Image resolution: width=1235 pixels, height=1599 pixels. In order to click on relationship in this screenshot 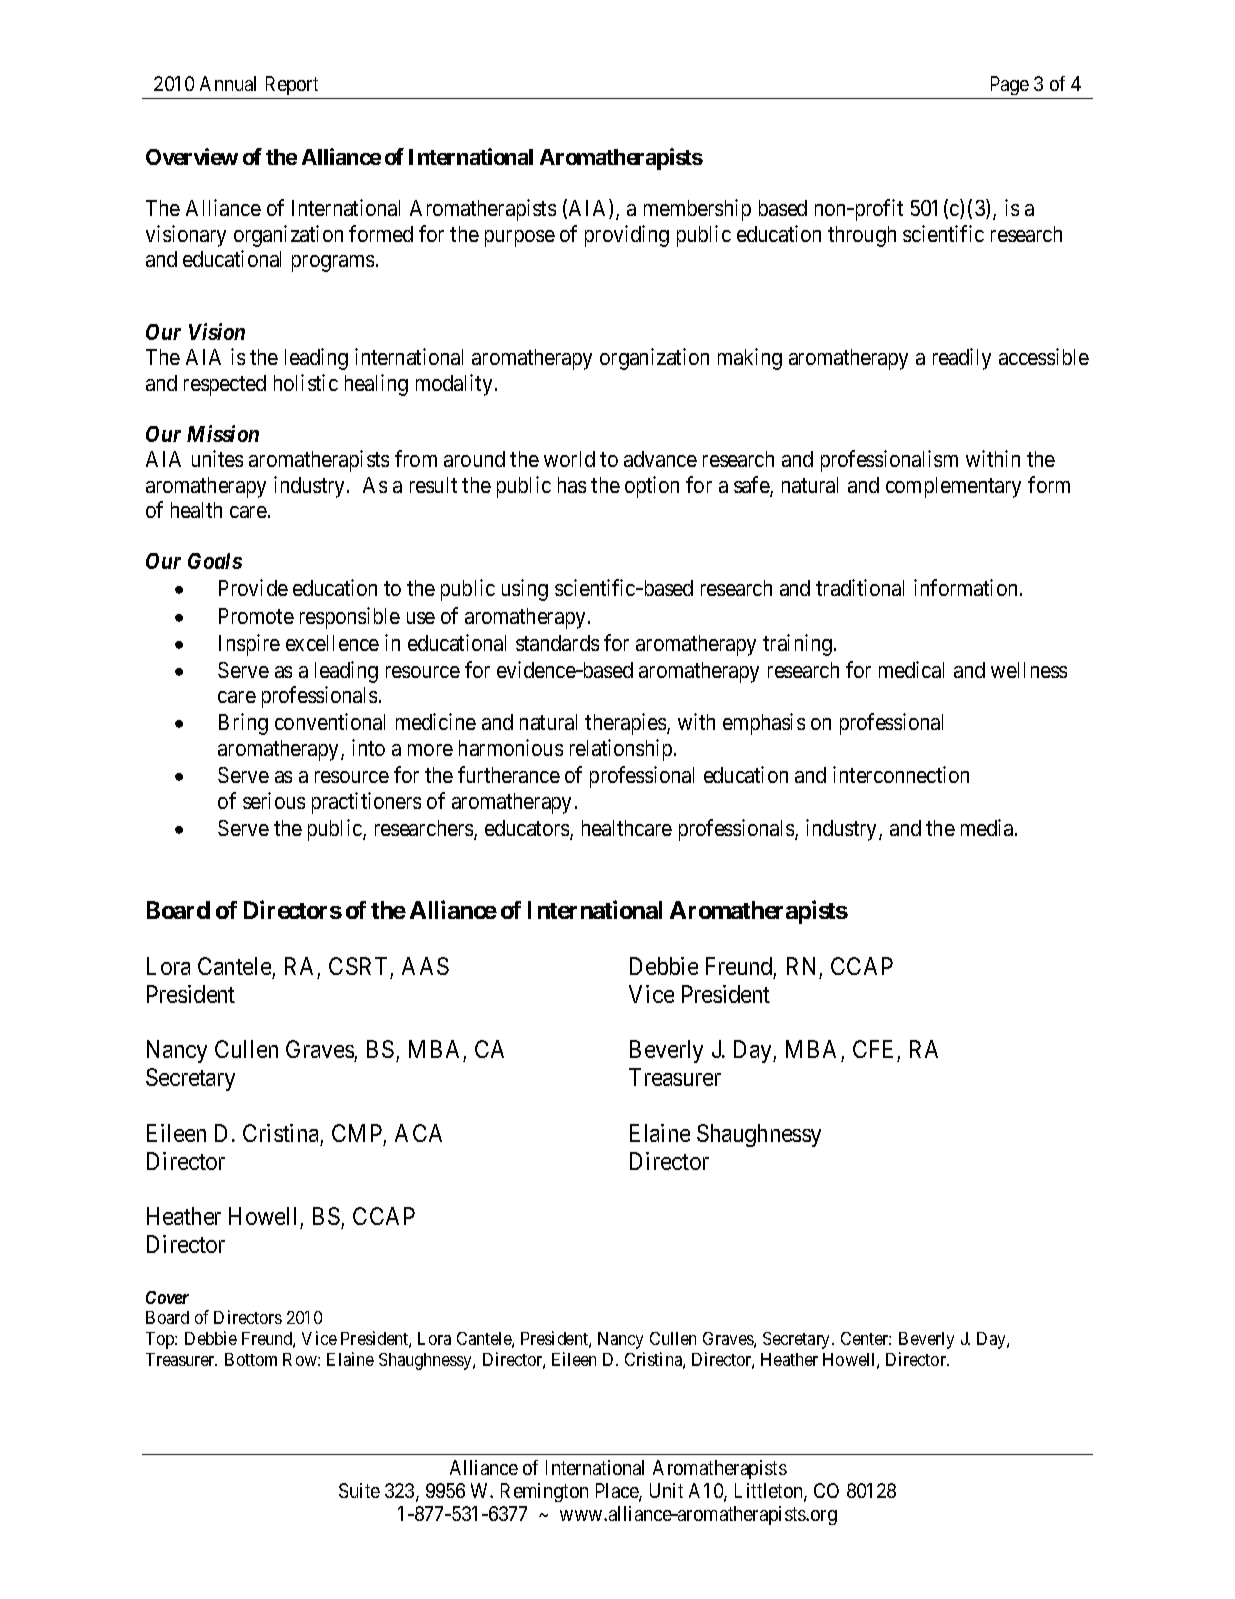, I will do `click(622, 750)`.
